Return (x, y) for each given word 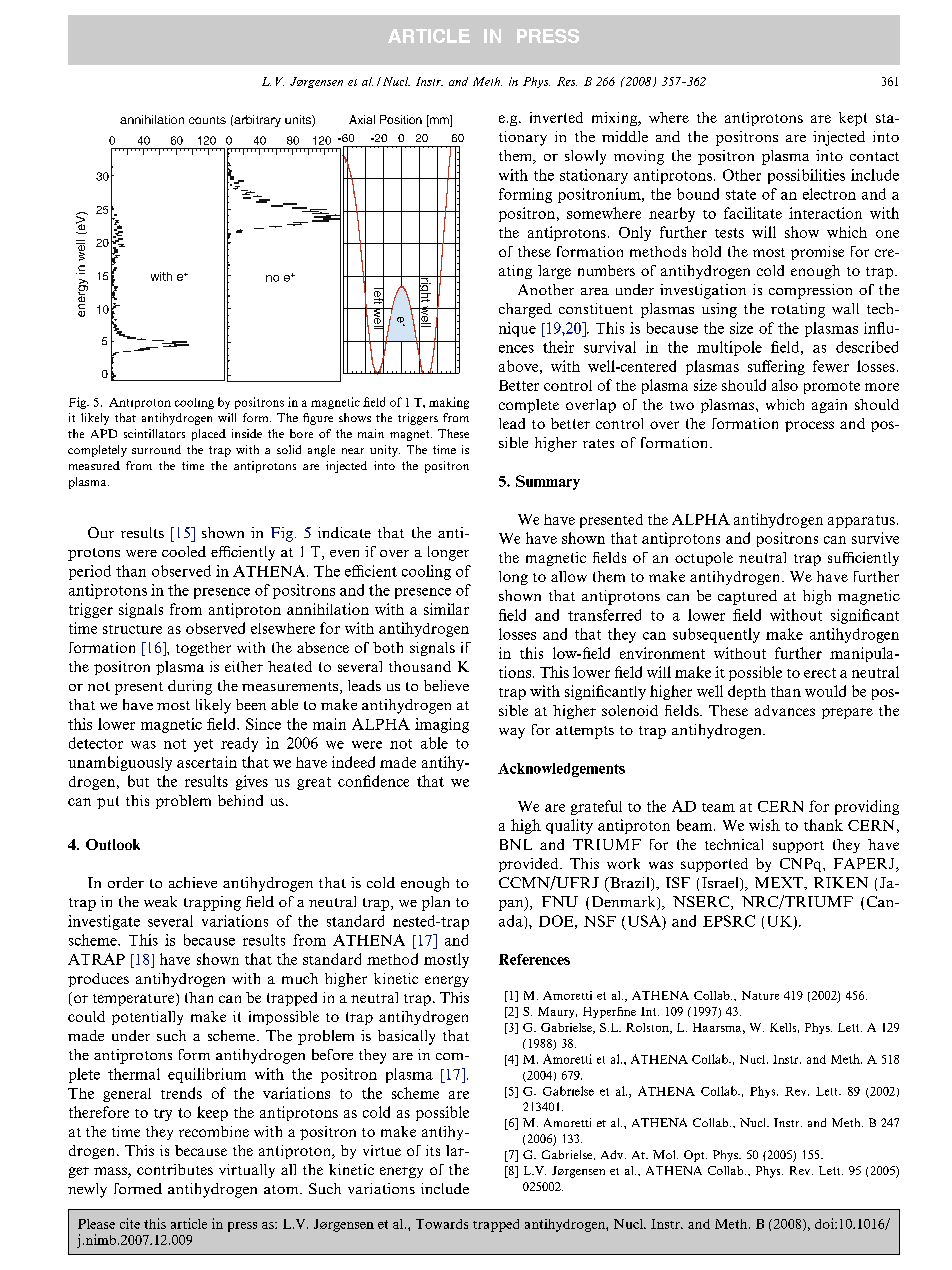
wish (764, 825)
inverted (556, 117)
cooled (184, 551)
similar (446, 609)
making (449, 403)
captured (747, 597)
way (512, 733)
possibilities (806, 176)
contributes (175, 1169)
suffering (776, 367)
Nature (760, 995)
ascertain (207, 762)
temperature (135, 999)
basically (406, 1037)
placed (209, 435)
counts (207, 120)
